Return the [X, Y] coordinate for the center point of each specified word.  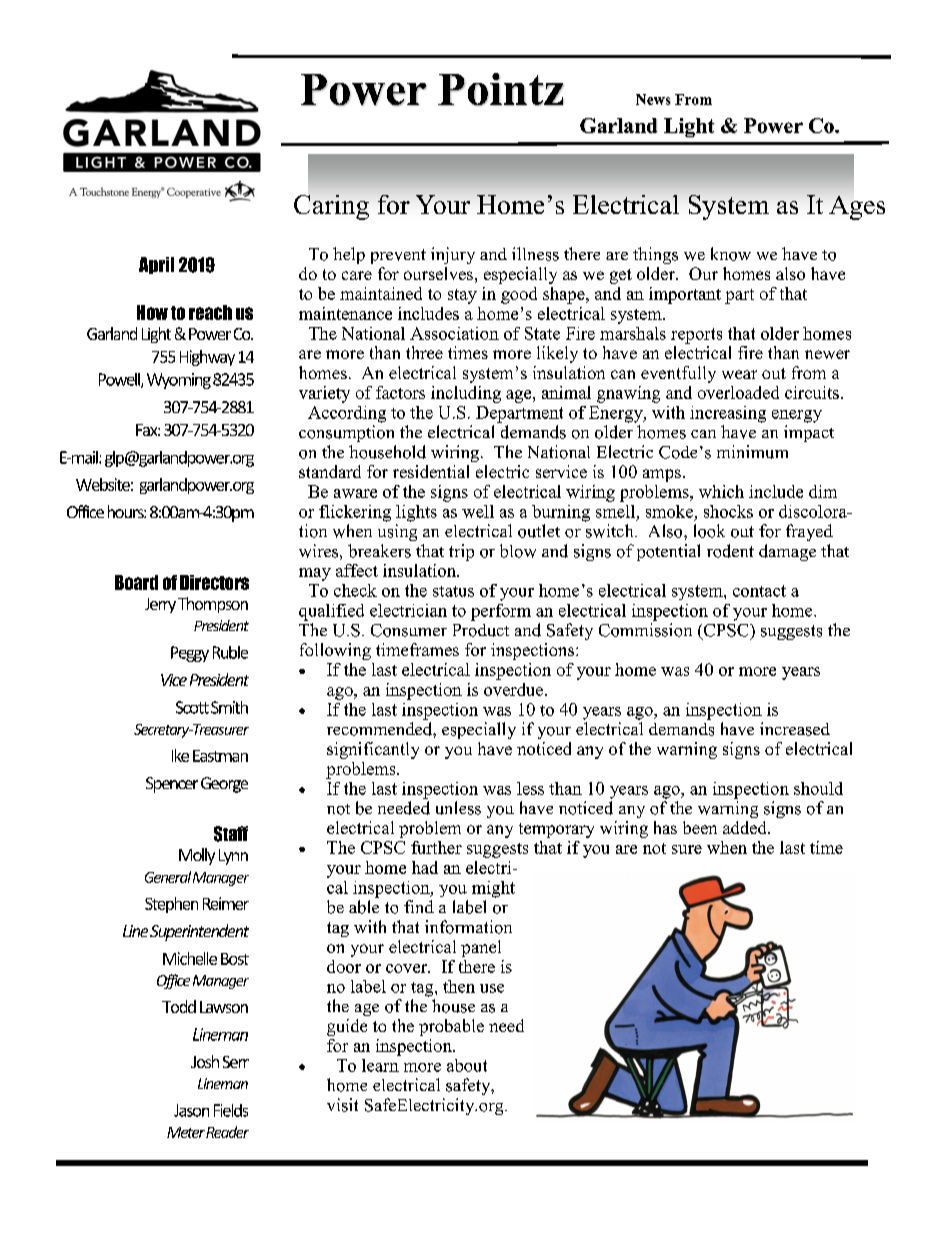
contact [759, 591]
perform [501, 612]
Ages [857, 208]
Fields [231, 1110]
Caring [331, 207]
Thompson [213, 605]
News [653, 99]
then [459, 986]
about [467, 1065]
